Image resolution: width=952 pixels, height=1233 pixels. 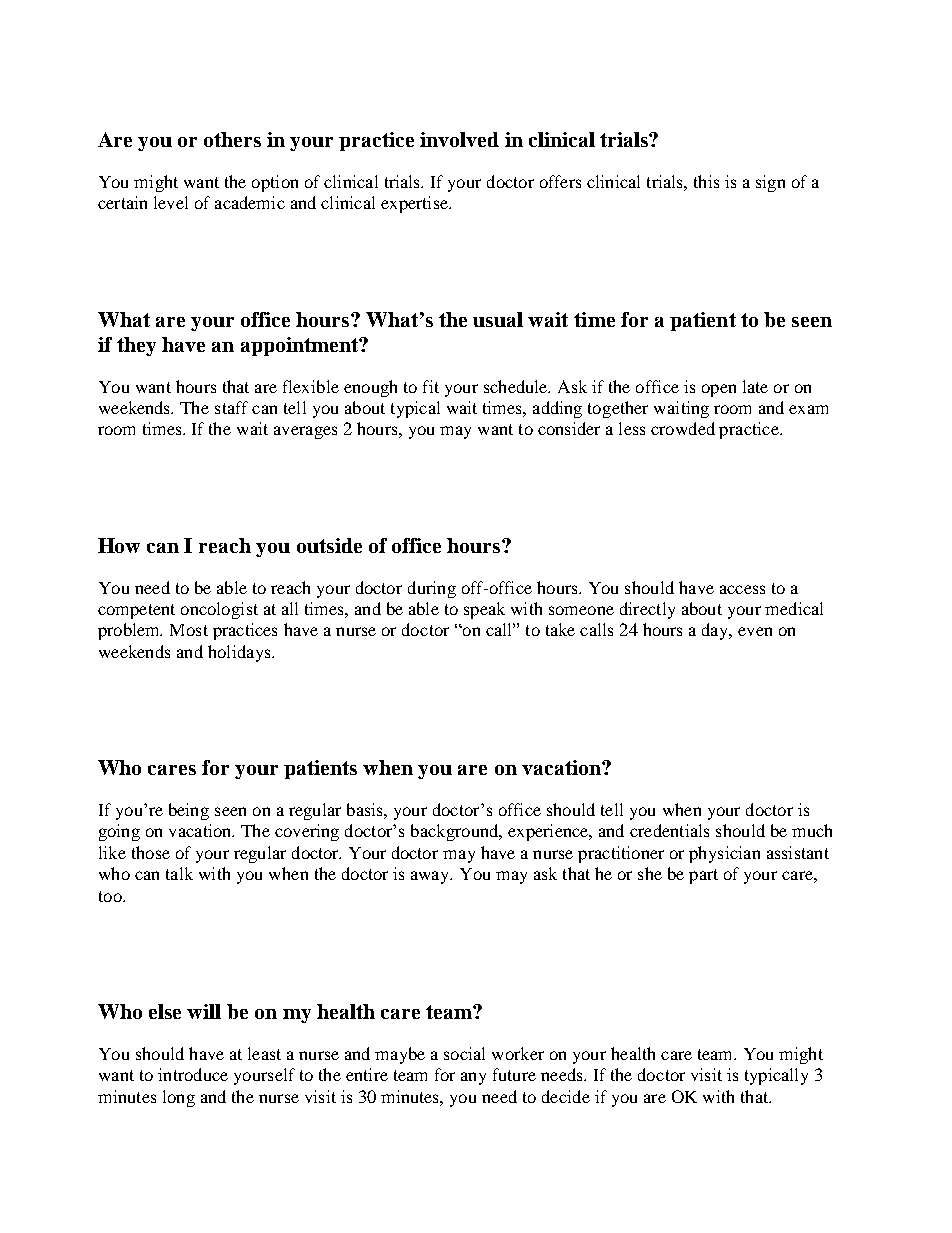 I want to click on background, so click(x=456, y=832).
